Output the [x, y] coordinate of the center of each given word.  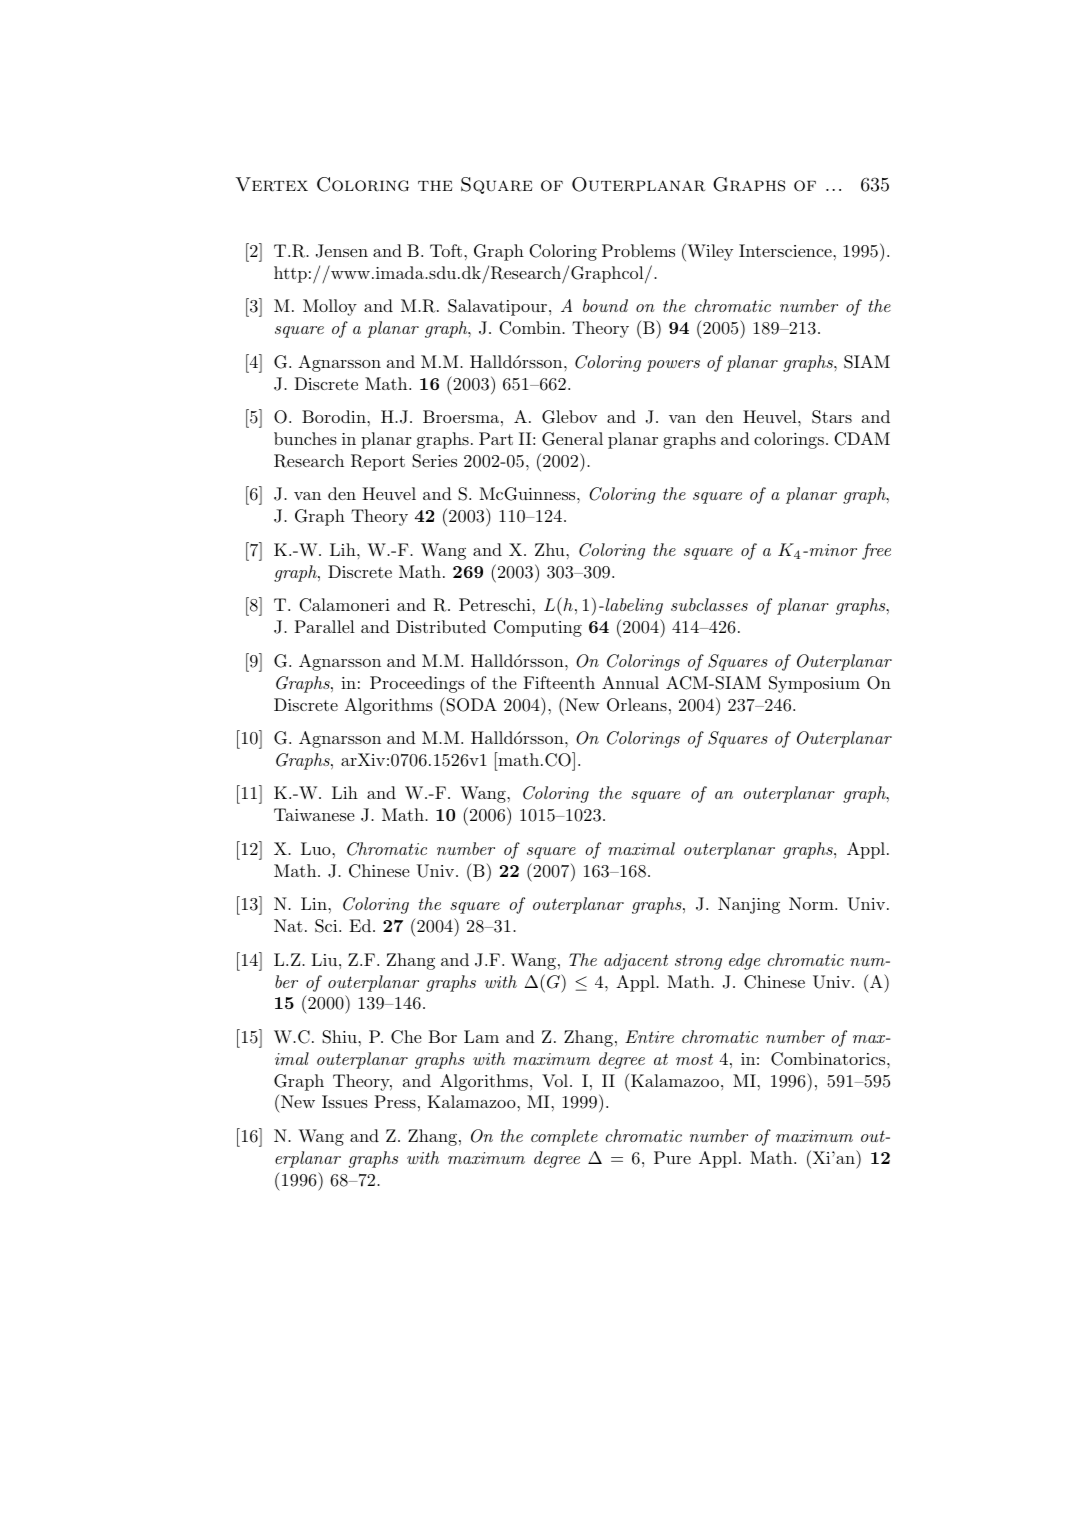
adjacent [636, 961]
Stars [832, 417]
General [572, 439]
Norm [812, 903]
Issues [345, 1101]
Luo [317, 848]
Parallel [324, 626]
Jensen [342, 251]
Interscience [786, 250]
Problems [638, 250]
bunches [305, 438]
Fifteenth [559, 682]
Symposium [814, 684]
